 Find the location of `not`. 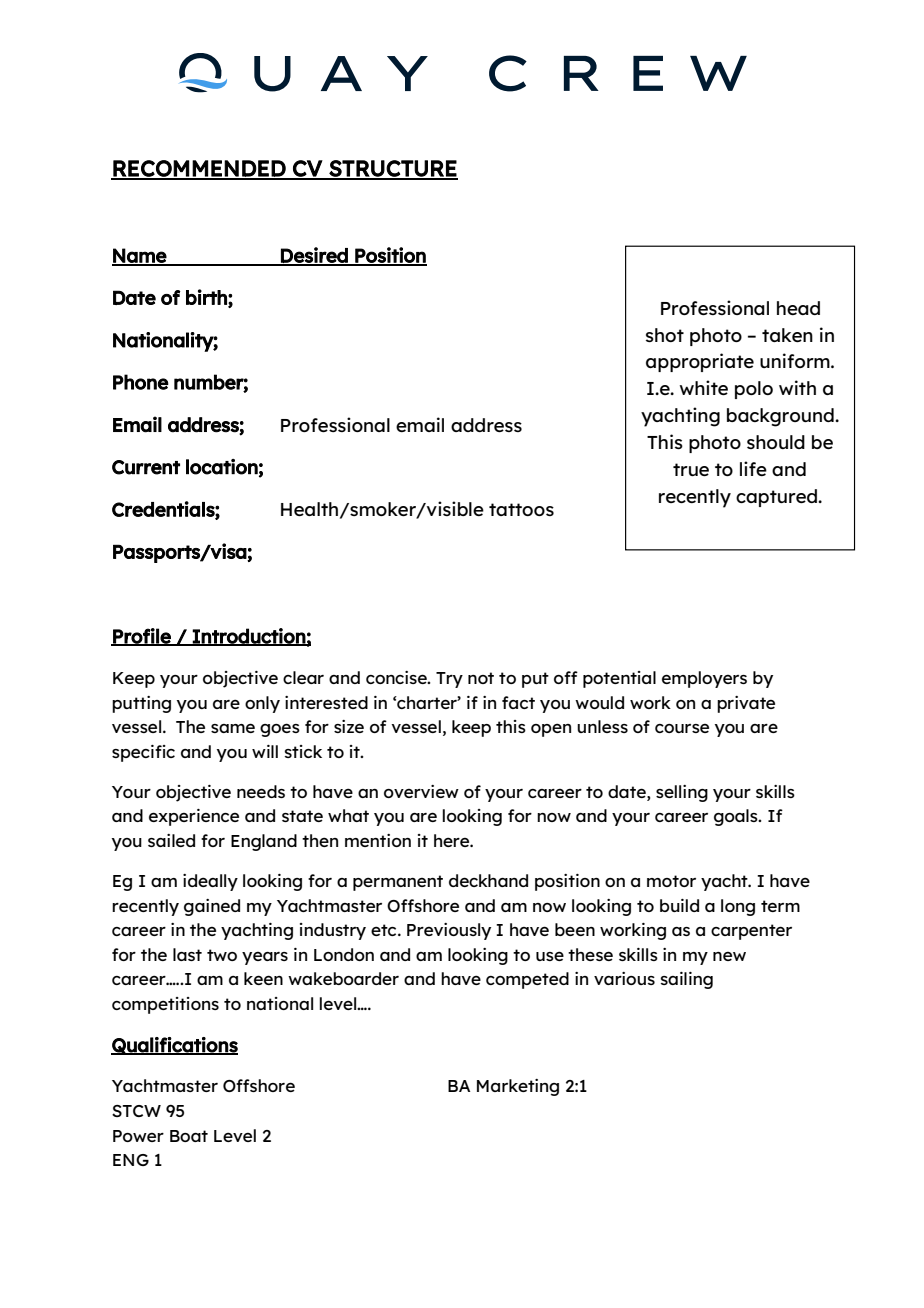

not is located at coordinates (481, 678).
